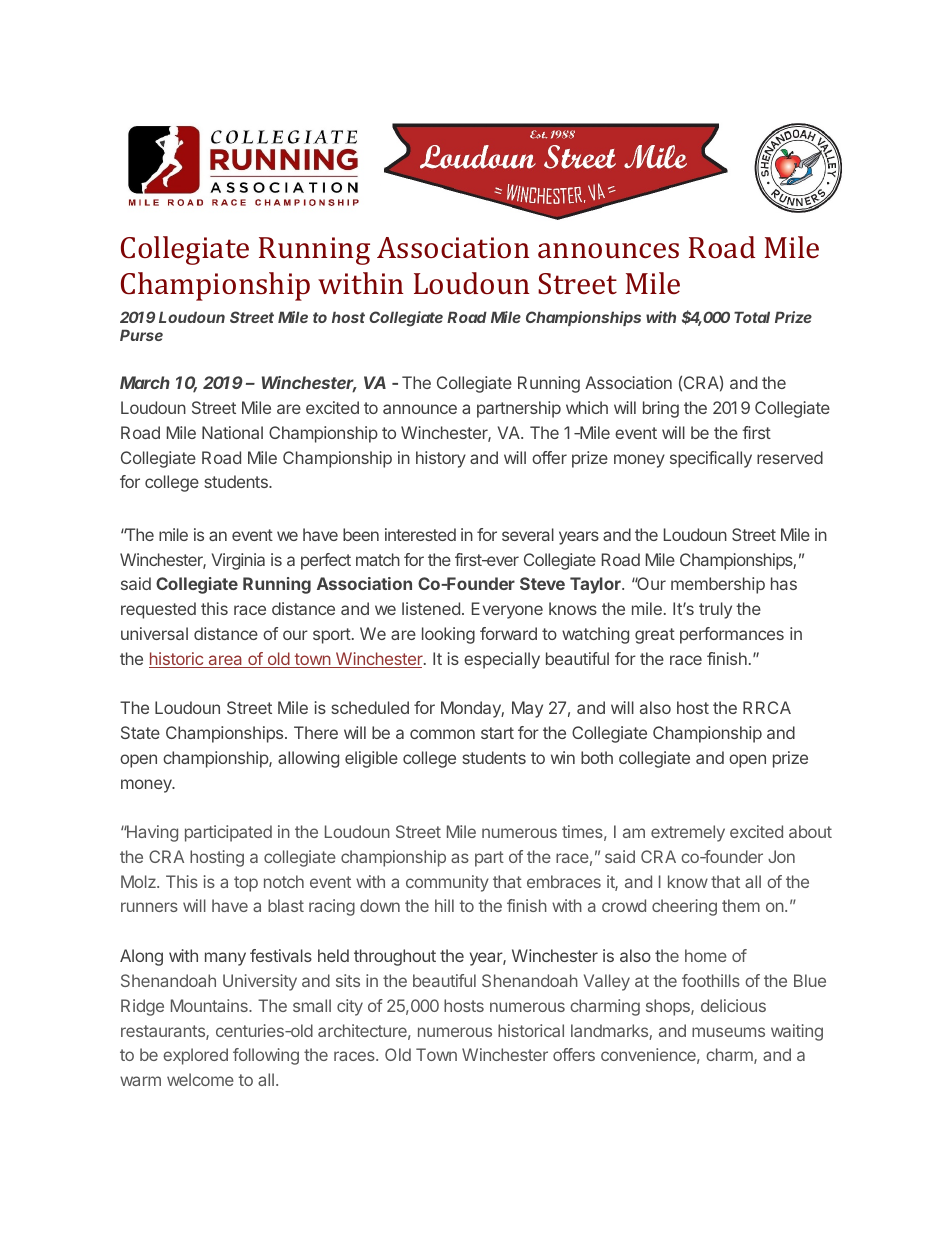  What do you see at coordinates (151, 833) in the screenshot?
I see `Having` at bounding box center [151, 833].
